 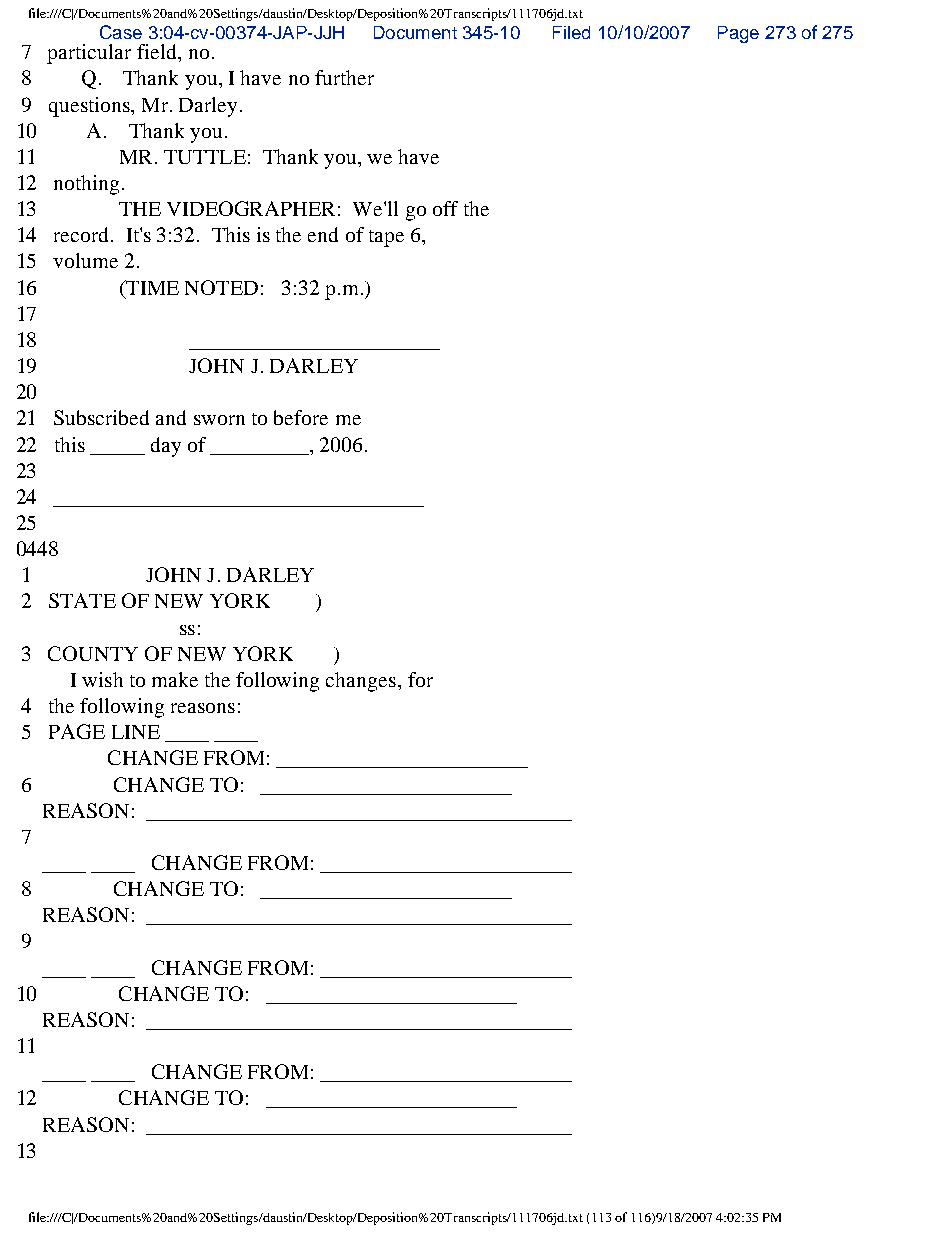 What do you see at coordinates (166, 447) in the image?
I see `day` at bounding box center [166, 447].
